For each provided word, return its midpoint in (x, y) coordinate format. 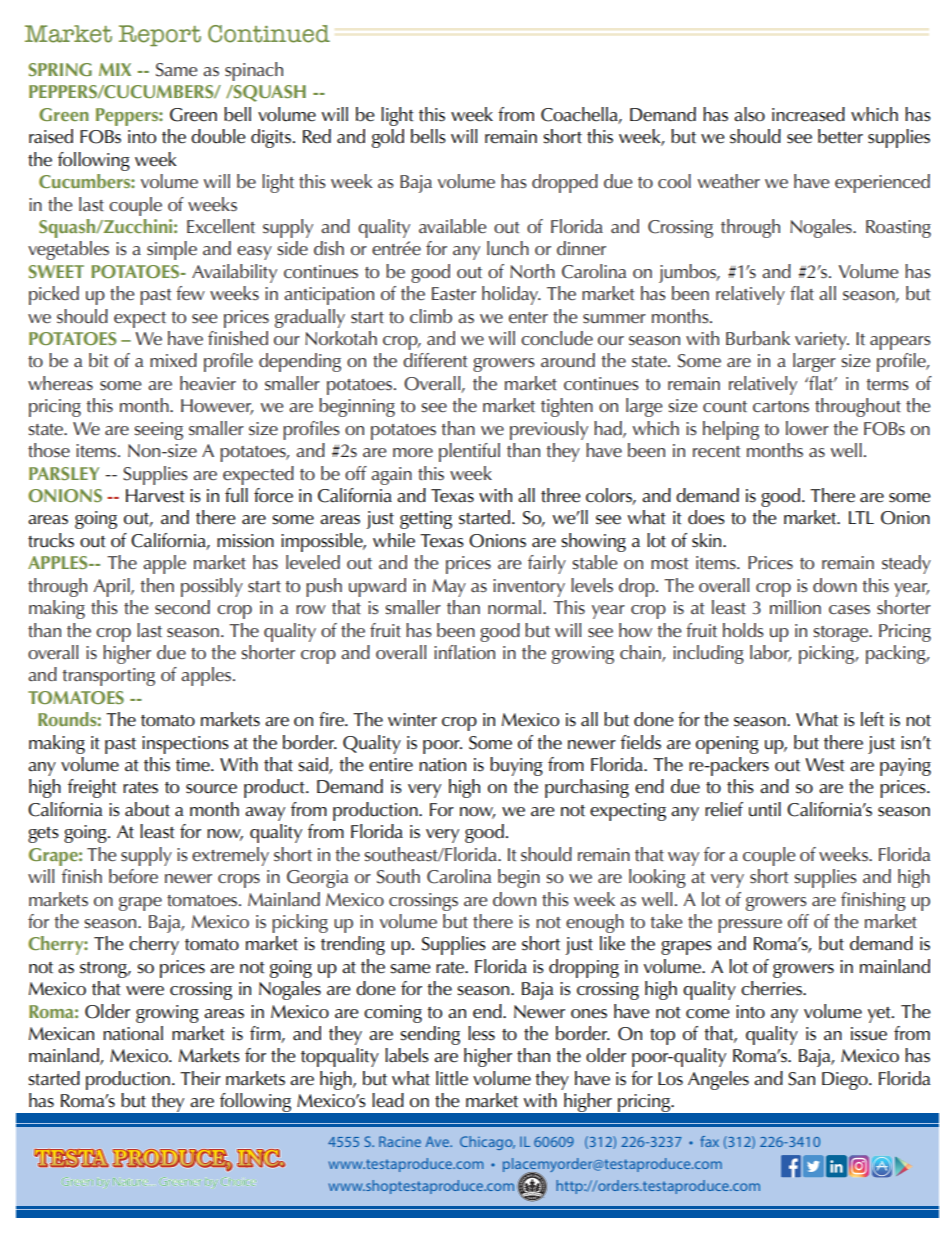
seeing (158, 431)
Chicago (487, 1143)
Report (160, 35)
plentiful (469, 452)
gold (388, 138)
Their (200, 1078)
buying (516, 766)
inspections (185, 745)
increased (808, 114)
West (825, 765)
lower (807, 428)
